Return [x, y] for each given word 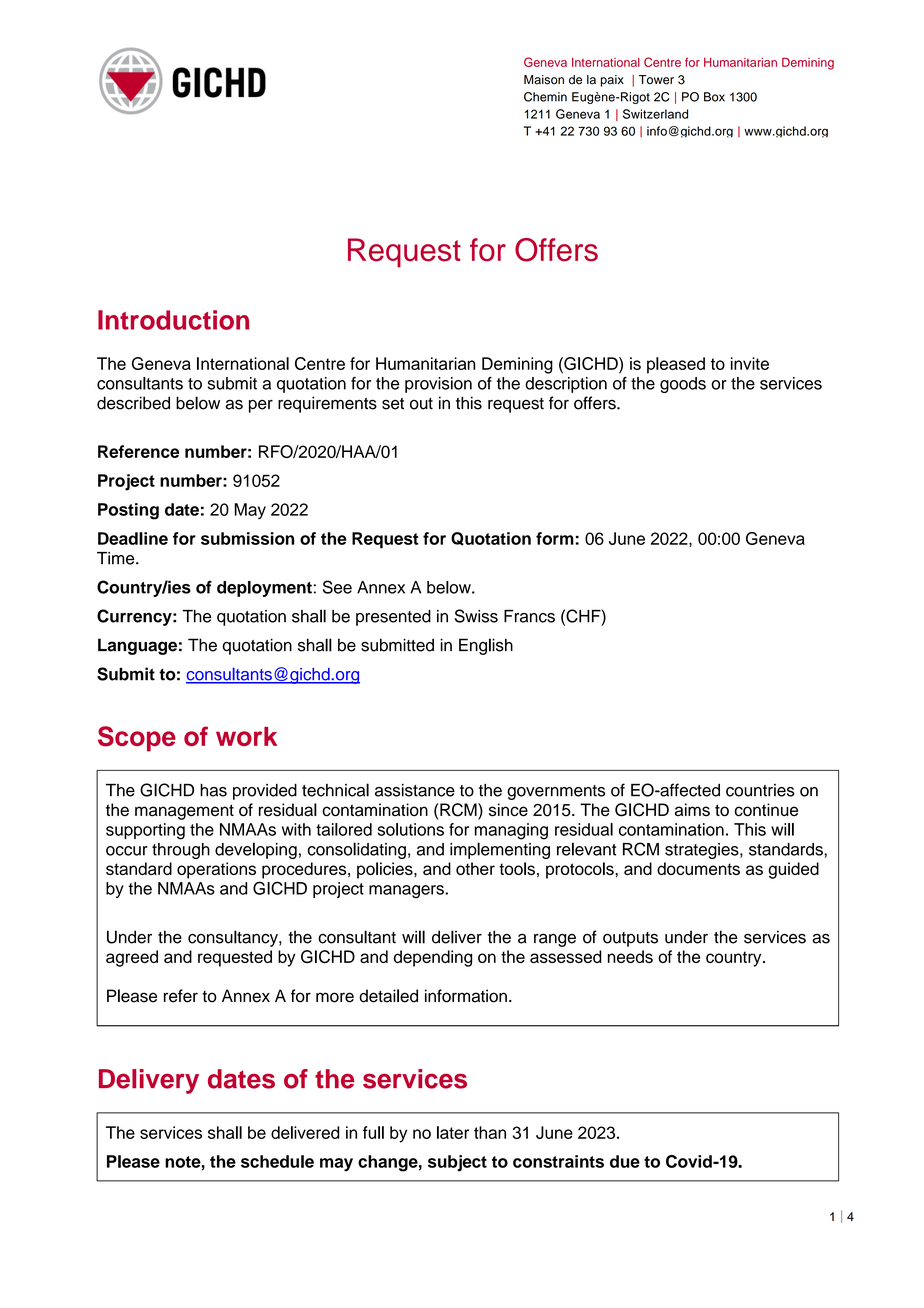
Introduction [173, 320]
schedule [277, 1161]
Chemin [545, 97]
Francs [529, 616]
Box [714, 97]
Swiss [476, 616]
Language [137, 646]
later [453, 1132]
